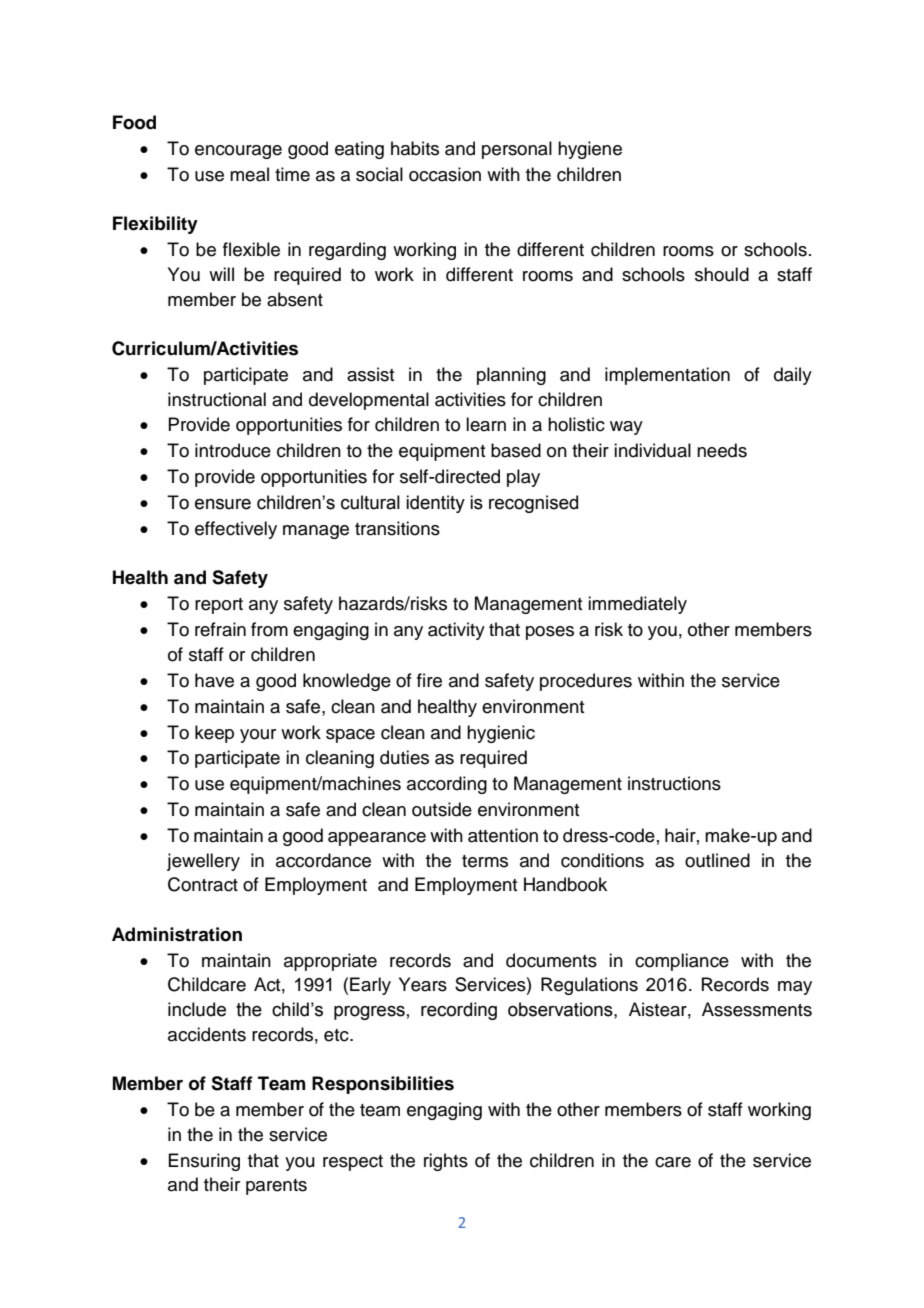 This screenshot has height=1308, width=924. I want to click on outlined, so click(717, 860).
